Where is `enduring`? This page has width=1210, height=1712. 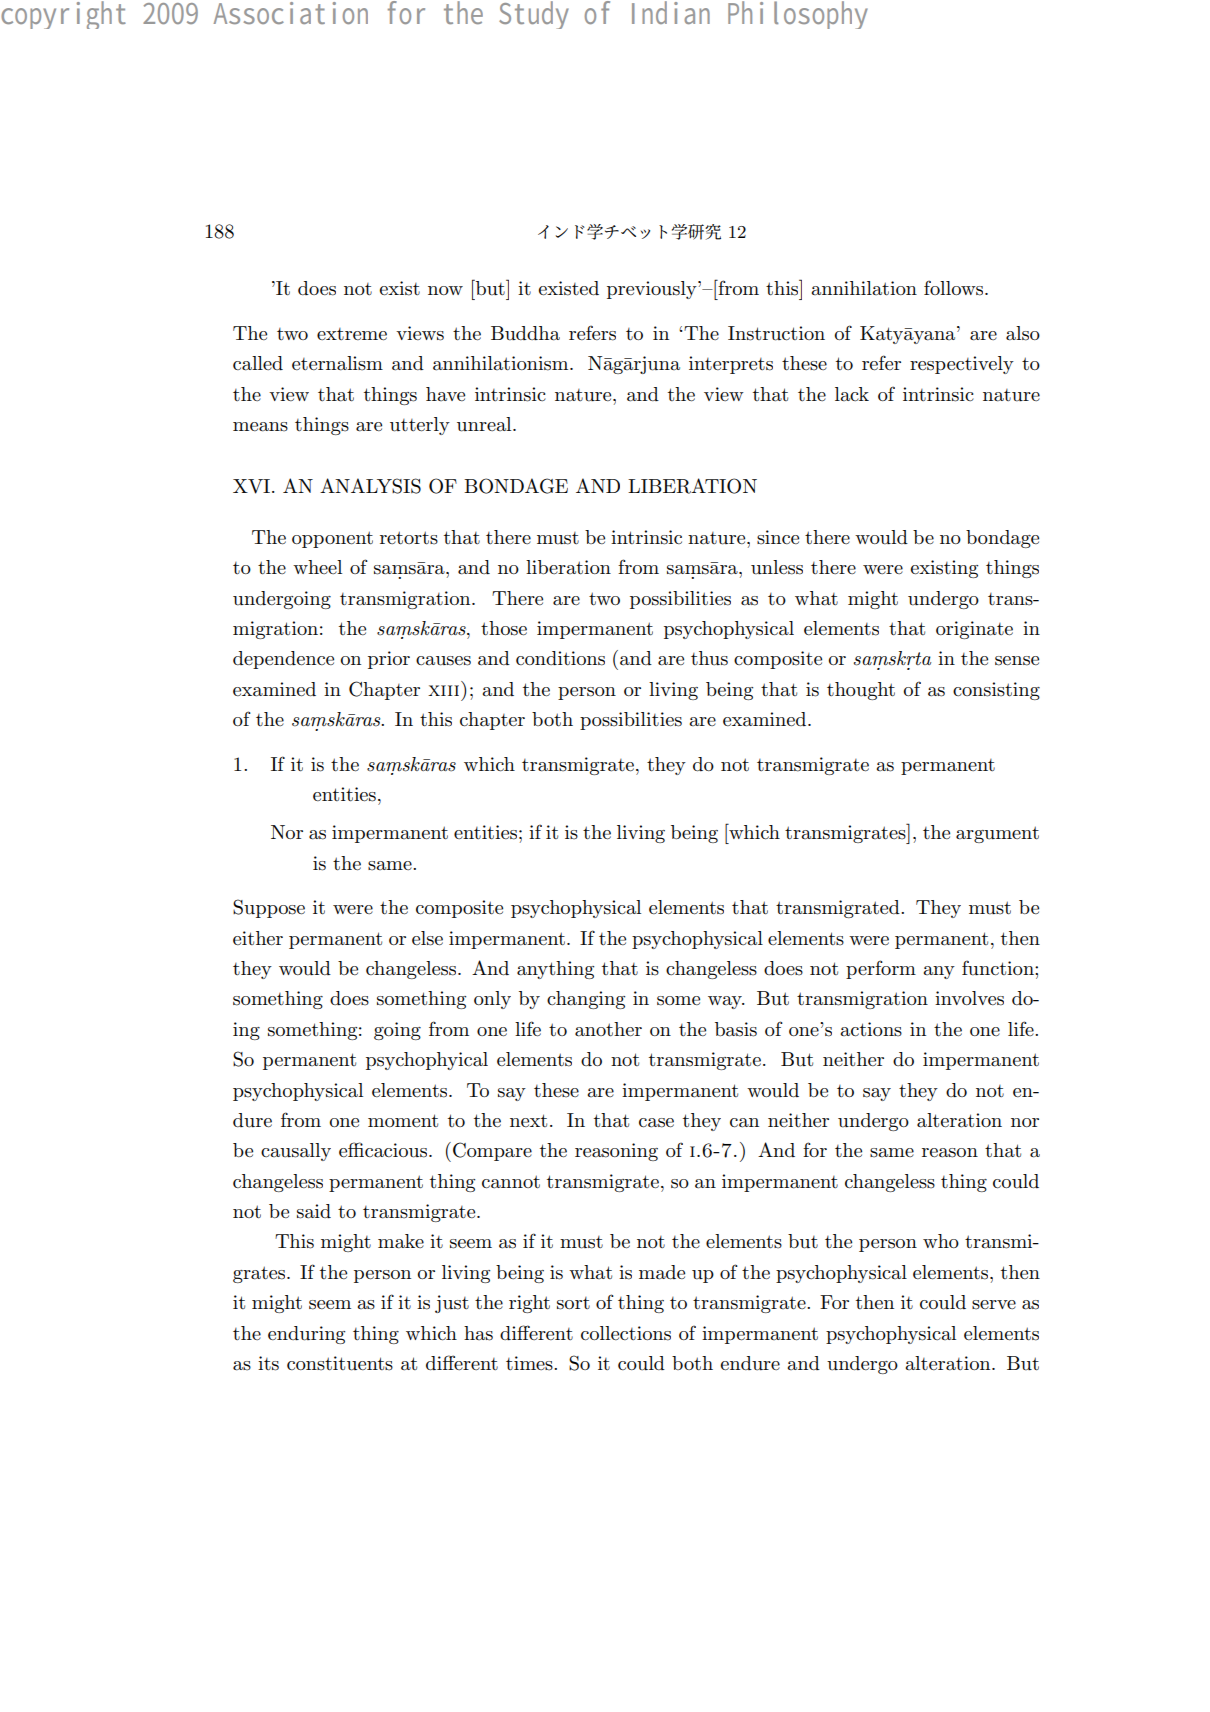
enduring is located at coordinates (306, 1335).
